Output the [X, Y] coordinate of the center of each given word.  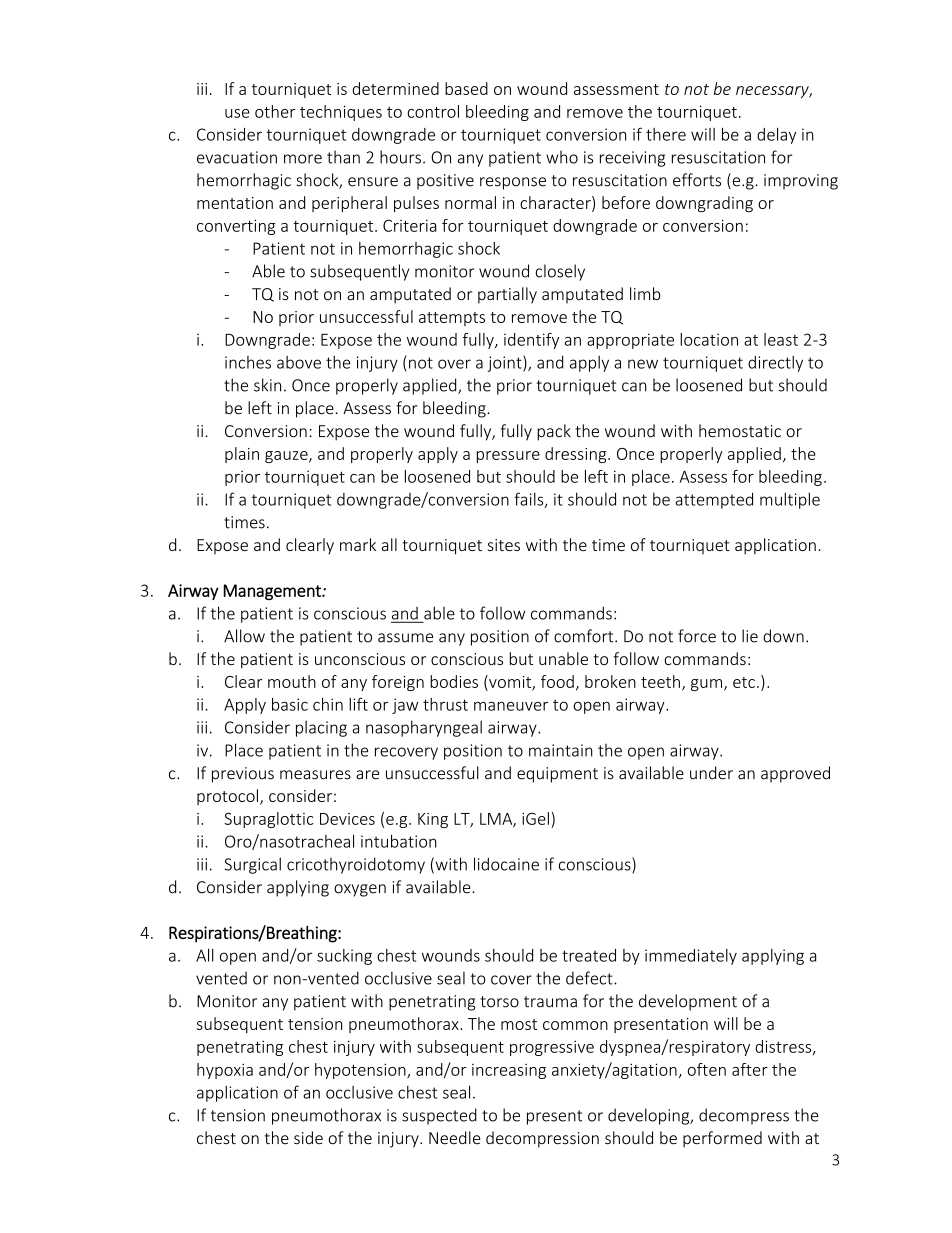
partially [507, 295]
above [299, 362]
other [275, 111]
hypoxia [225, 1071]
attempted [714, 500]
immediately [691, 957]
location [709, 339]
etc [744, 682]
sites [504, 545]
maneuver [511, 706]
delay [776, 136]
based [466, 88]
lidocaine [506, 864]
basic [290, 704]
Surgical [253, 865]
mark [358, 544]
